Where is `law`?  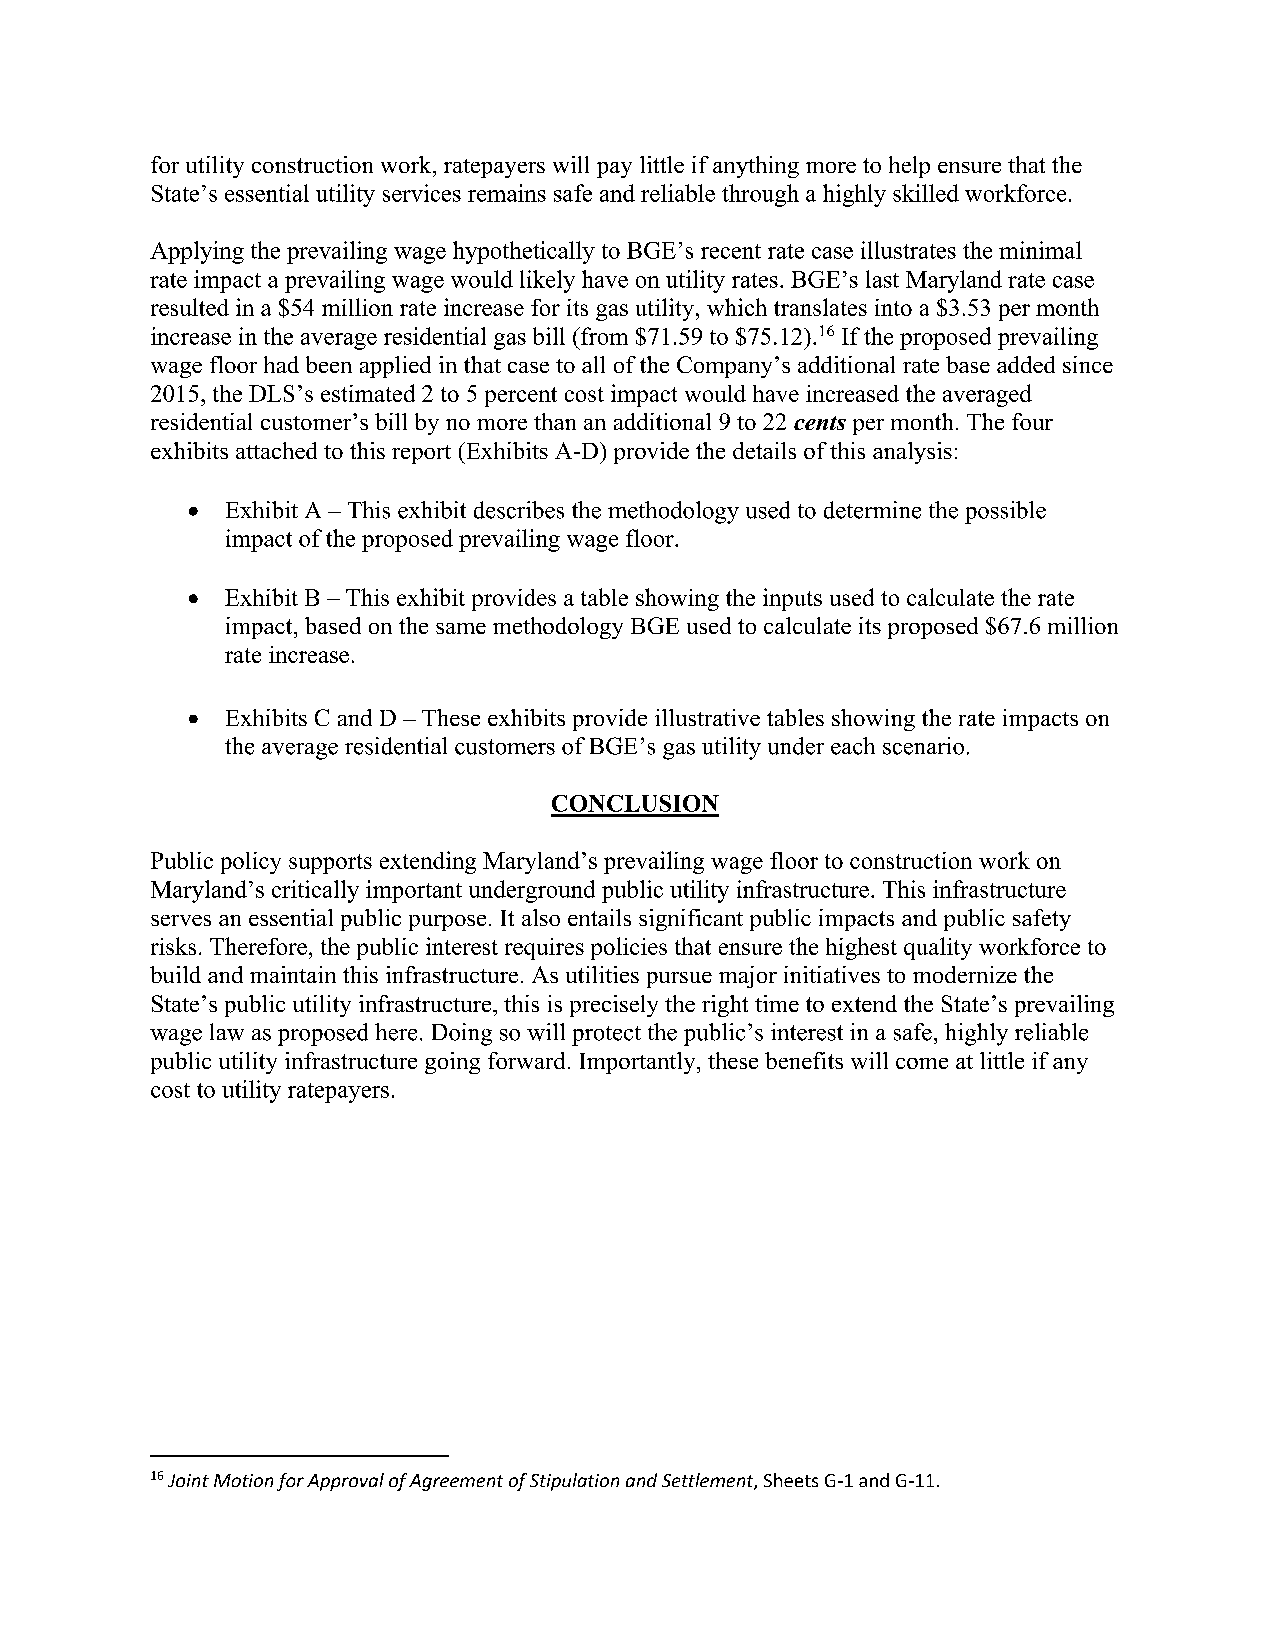
law is located at coordinates (227, 1032).
